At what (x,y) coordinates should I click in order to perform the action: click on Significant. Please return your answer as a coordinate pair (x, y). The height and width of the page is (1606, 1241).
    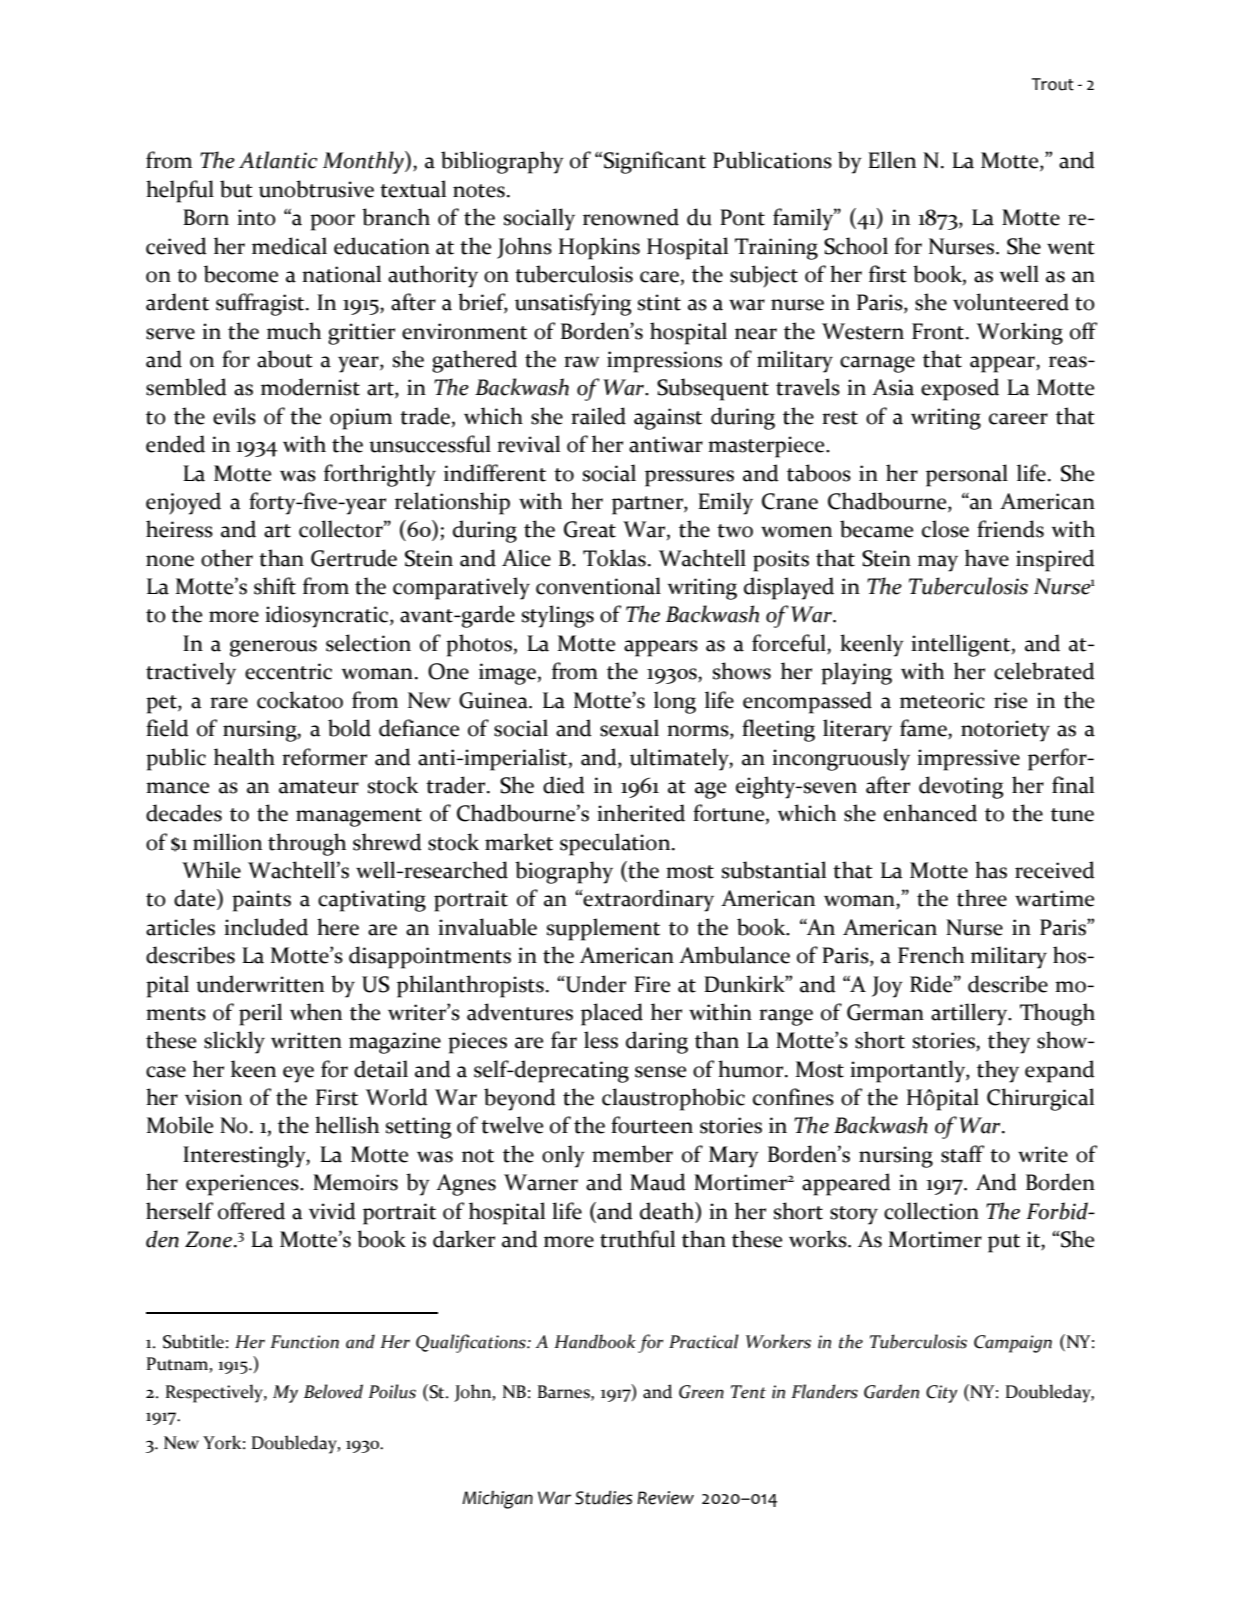
    Looking at the image, I should click on (655, 162).
